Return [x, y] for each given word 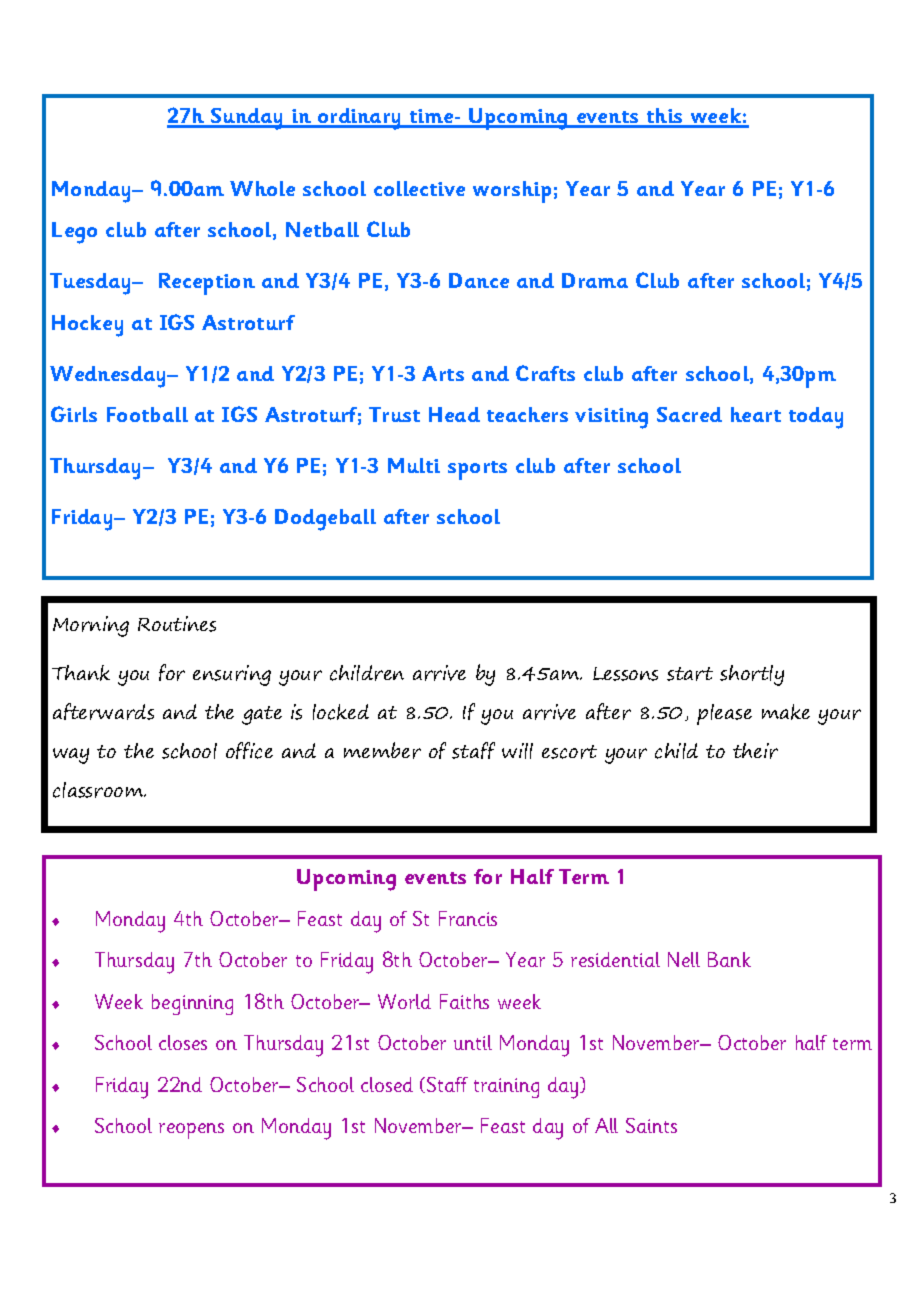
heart [756, 414]
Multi [414, 465]
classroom [99, 790]
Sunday [247, 119]
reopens [191, 1131]
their [755, 751]
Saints [651, 1125]
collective [419, 188]
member [382, 750]
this [664, 117]
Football [147, 414]
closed [387, 1084]
